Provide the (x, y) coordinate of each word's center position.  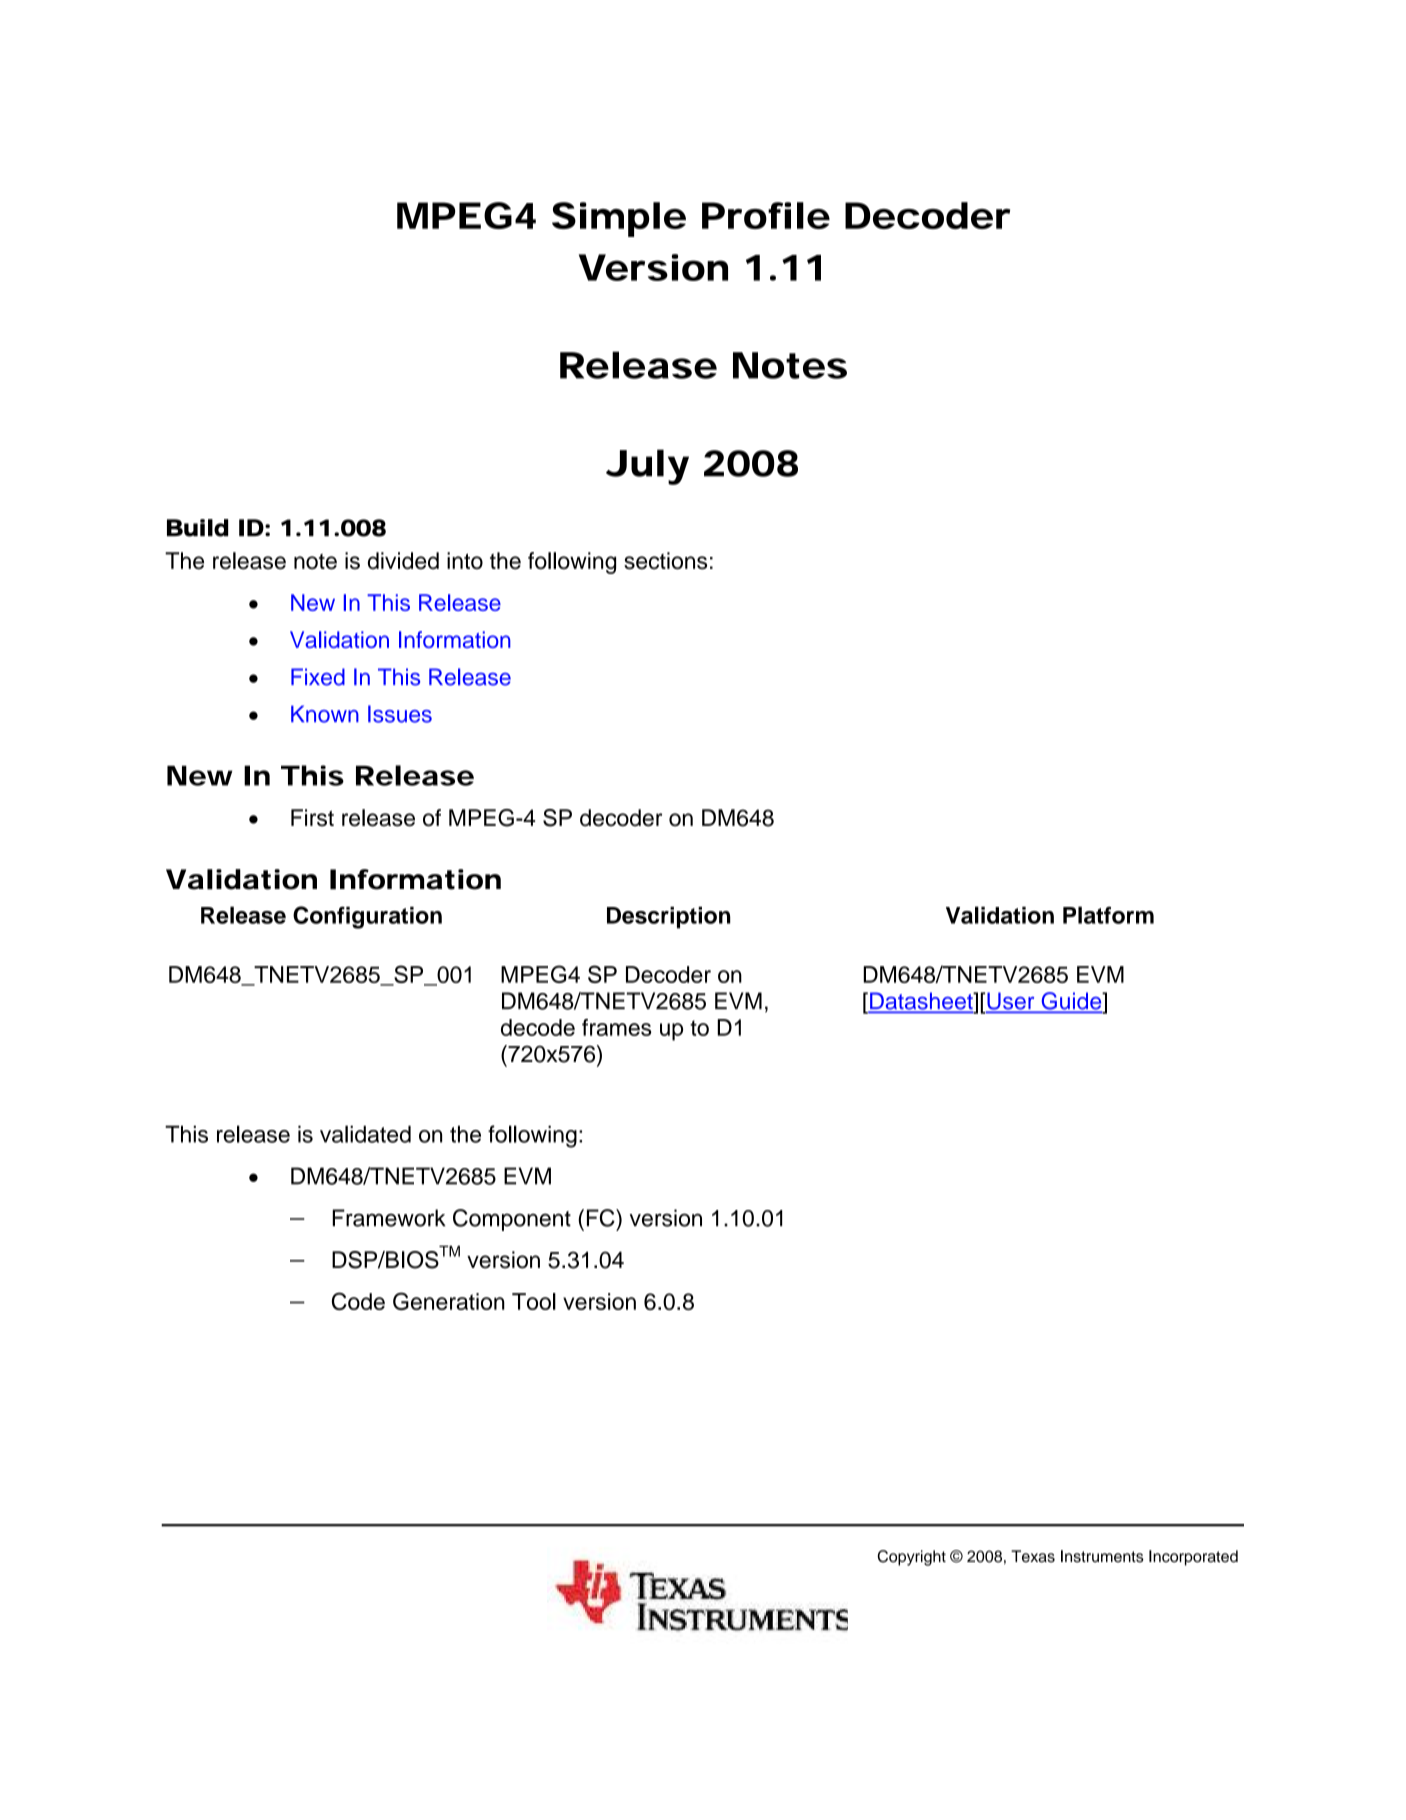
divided (403, 561)
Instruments (1102, 1556)
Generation (449, 1301)
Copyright (912, 1558)
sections (665, 561)
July (647, 467)
